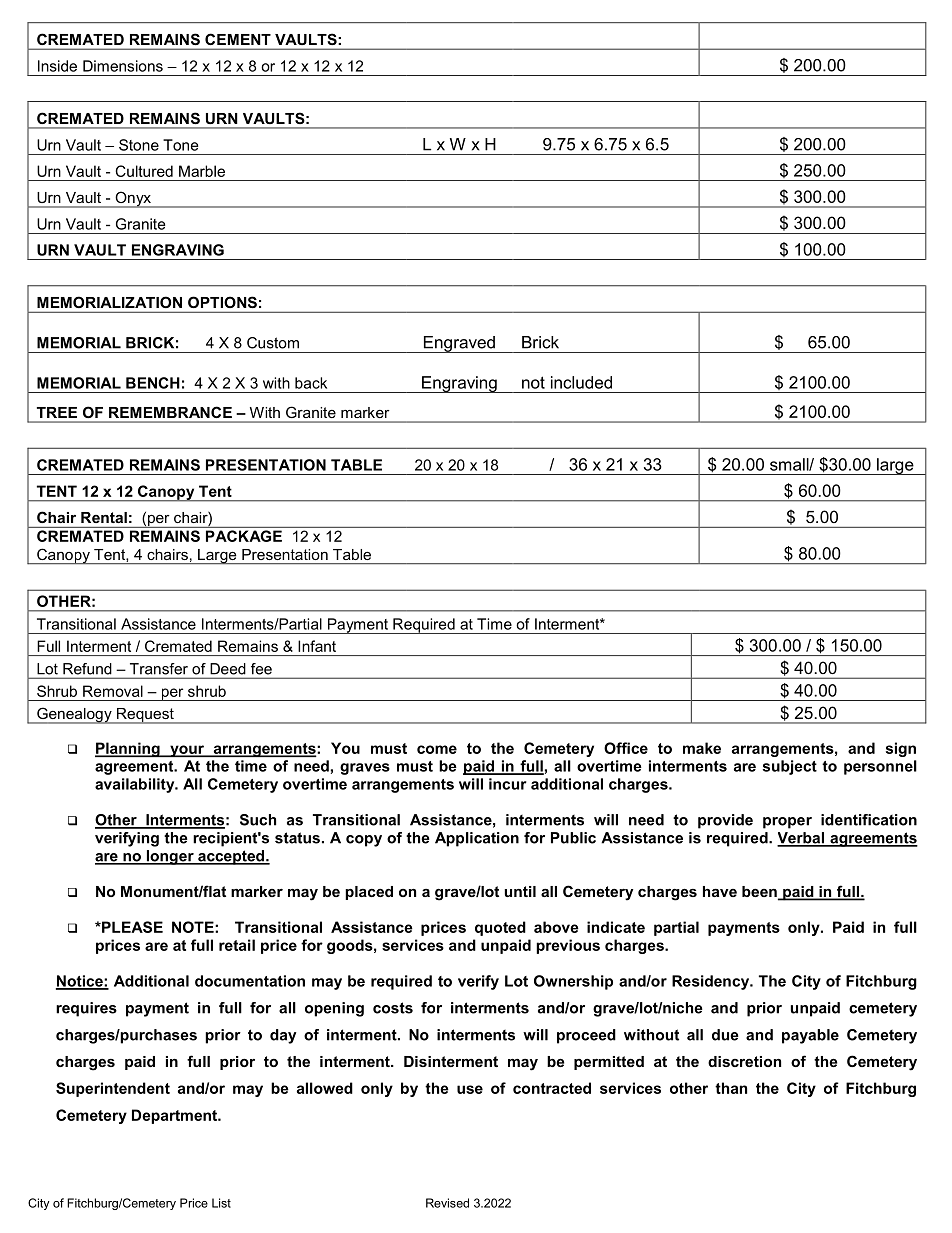 The image size is (952, 1233). I want to click on Revised, so click(447, 1203).
